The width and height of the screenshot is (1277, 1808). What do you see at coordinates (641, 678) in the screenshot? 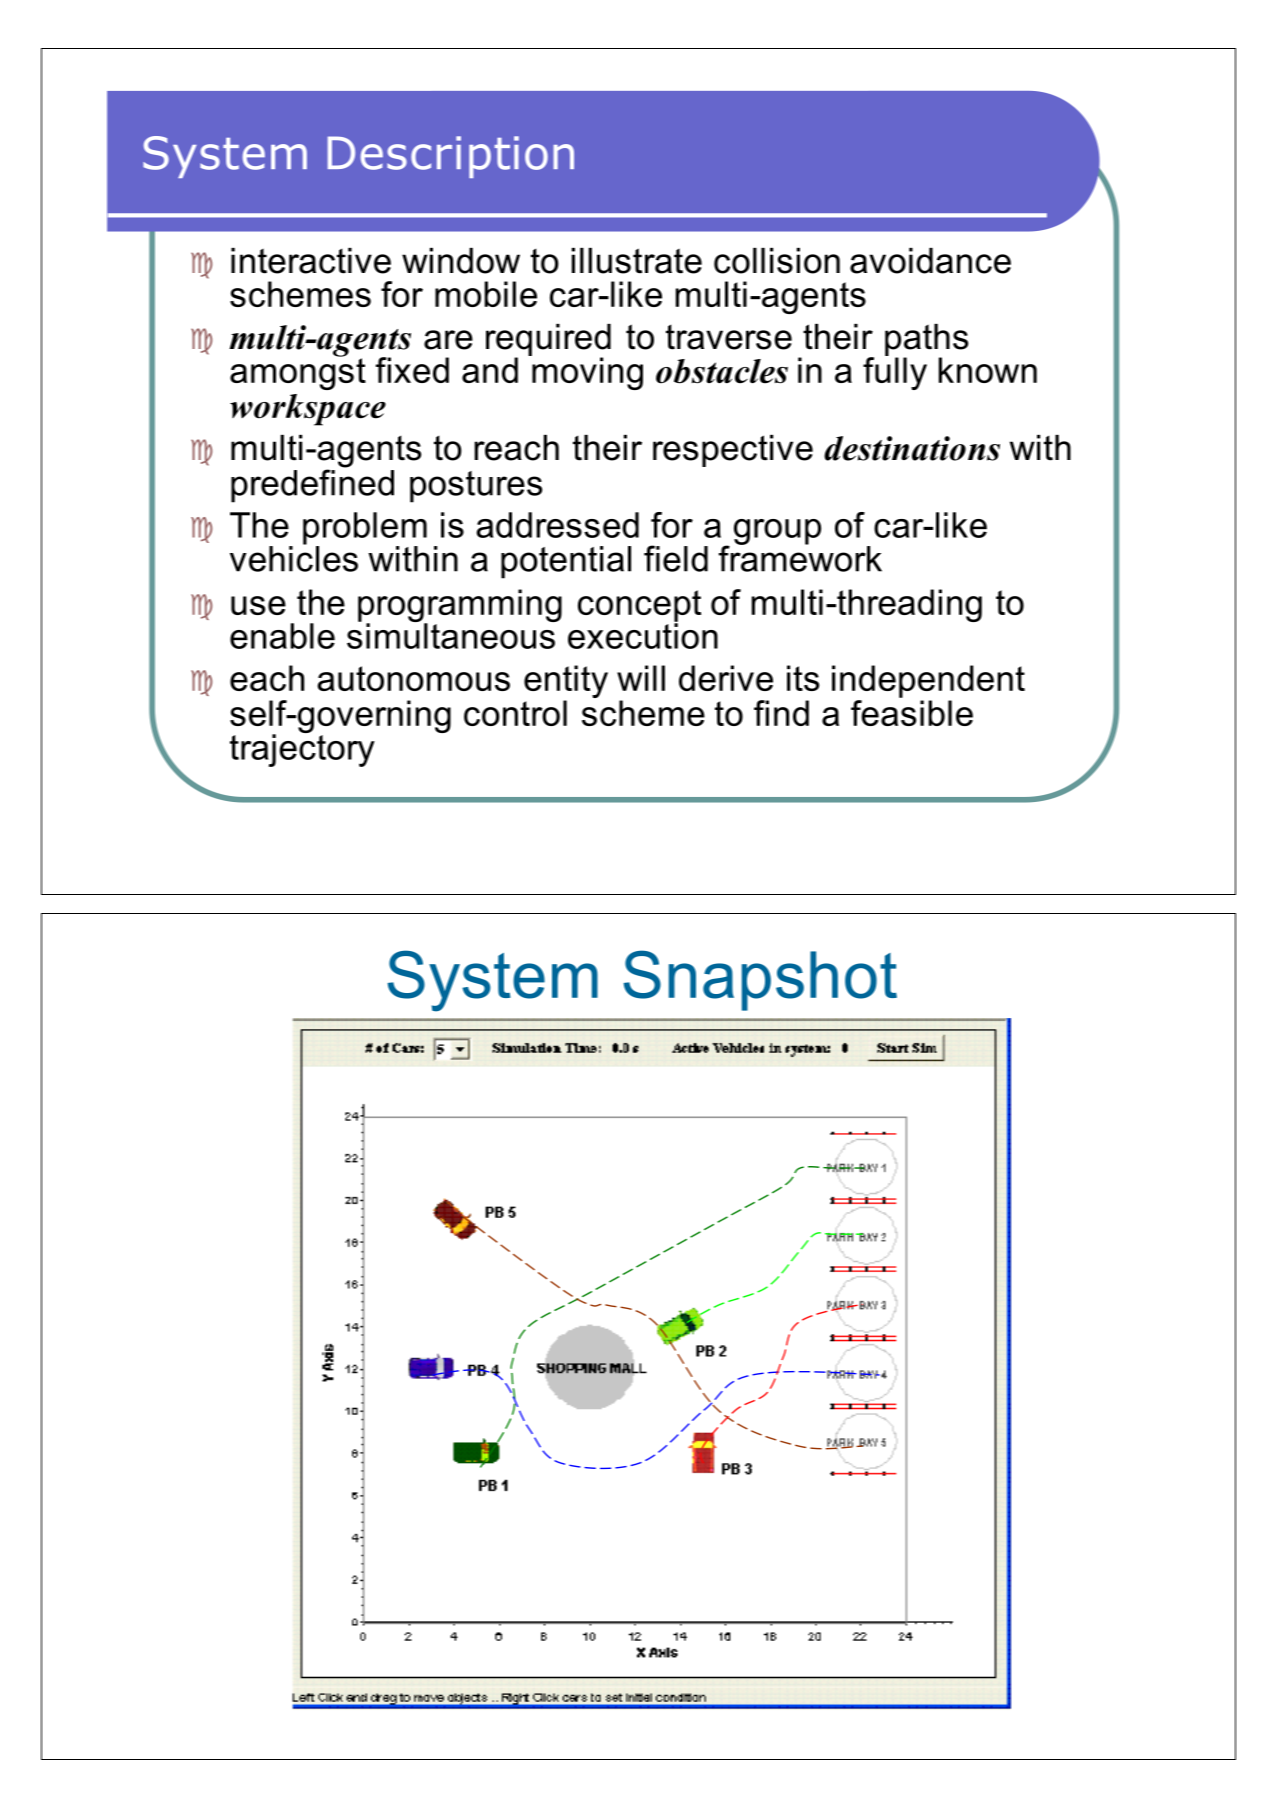
I see `will` at bounding box center [641, 678].
